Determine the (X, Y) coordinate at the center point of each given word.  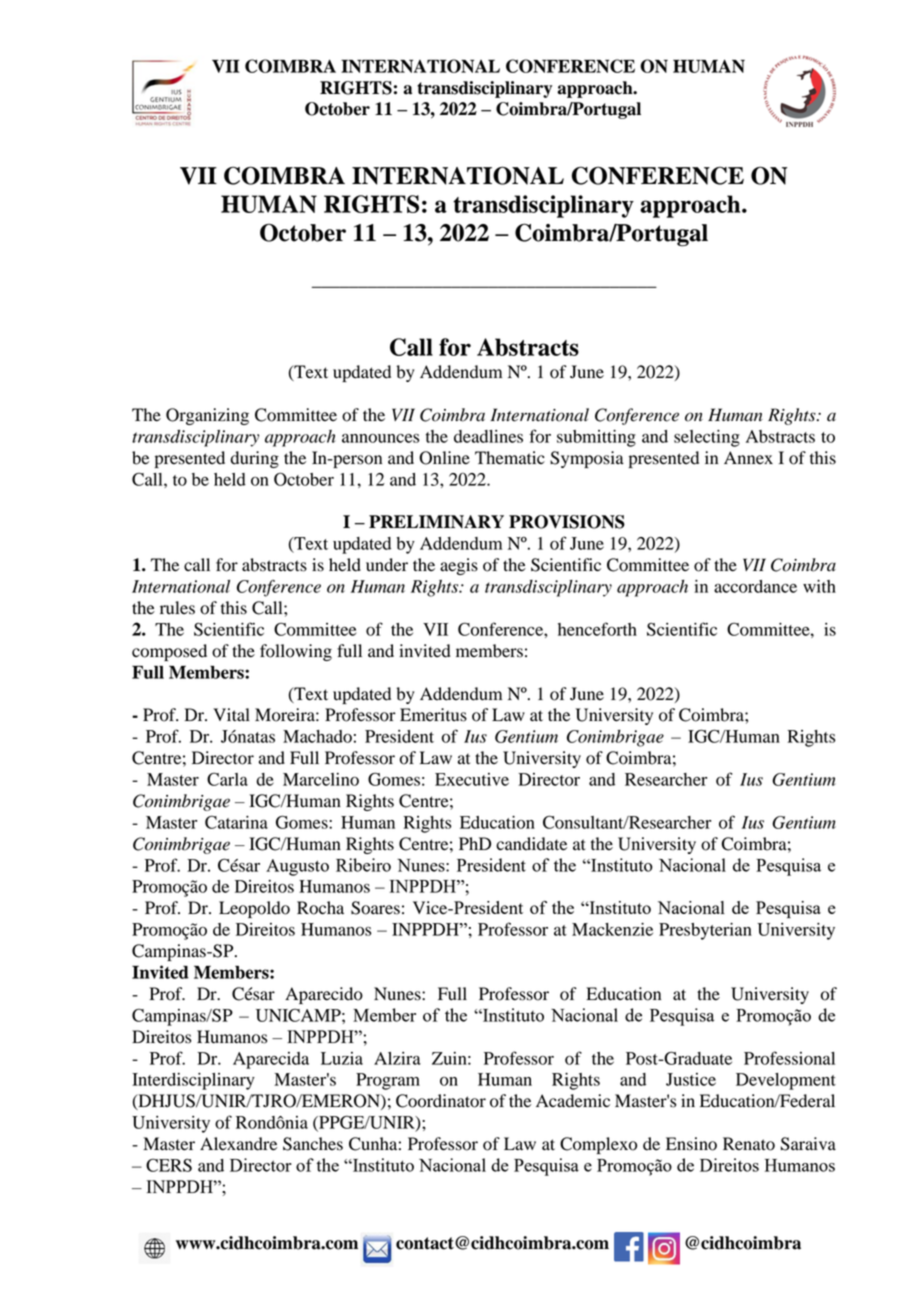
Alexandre (238, 1144)
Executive (472, 779)
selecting (707, 438)
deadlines (488, 436)
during (255, 459)
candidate (531, 844)
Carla (227, 779)
